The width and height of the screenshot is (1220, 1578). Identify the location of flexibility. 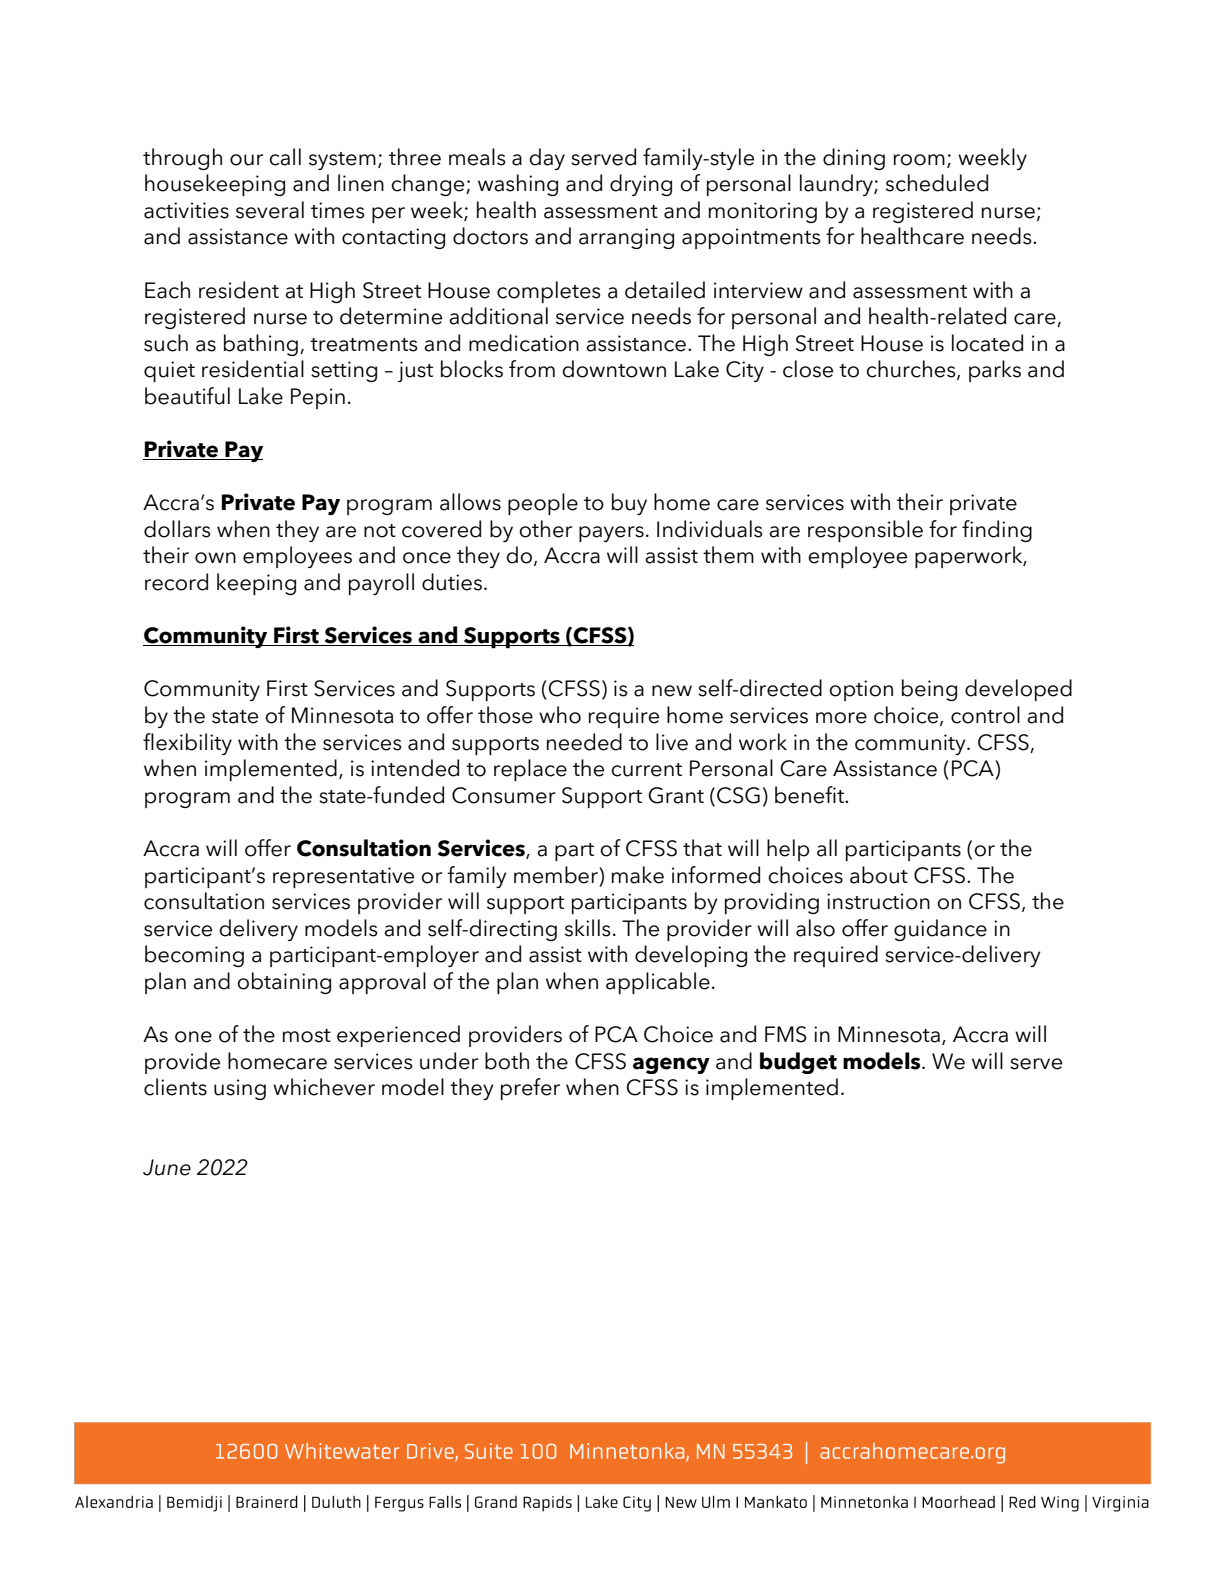
(187, 744).
